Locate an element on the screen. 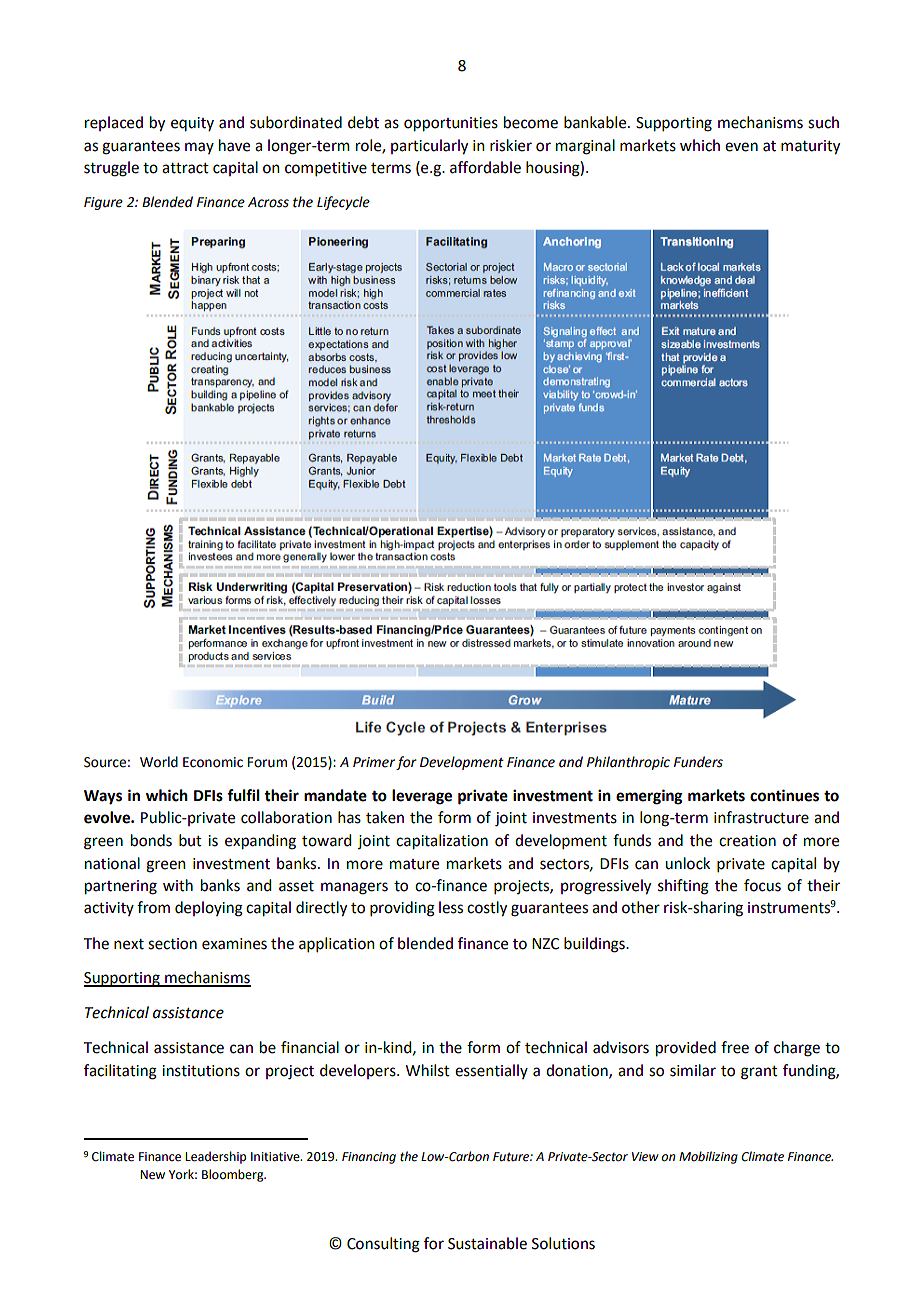  Sustainable is located at coordinates (487, 1243).
